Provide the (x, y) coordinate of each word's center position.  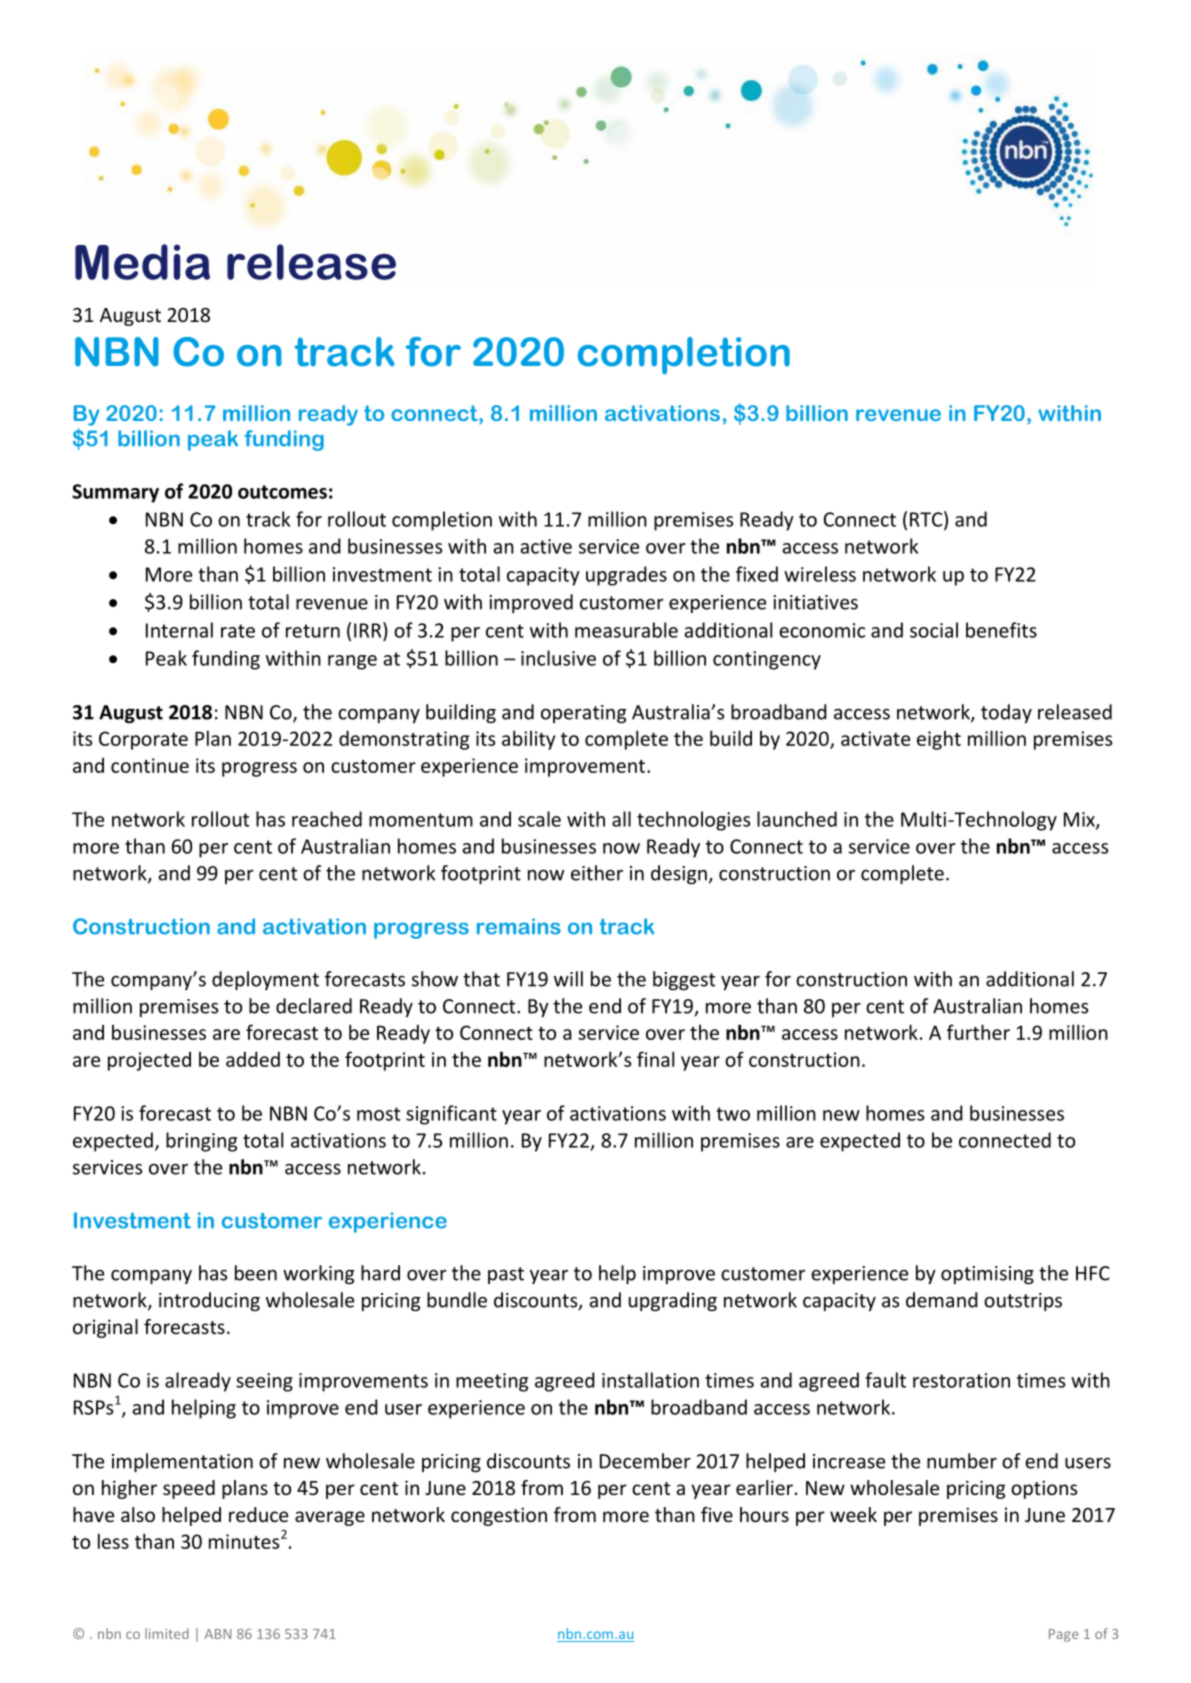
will (568, 979)
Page (1064, 1635)
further (978, 1032)
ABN (218, 1634)
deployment (265, 980)
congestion (499, 1516)
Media (142, 262)
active (546, 546)
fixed (757, 574)
